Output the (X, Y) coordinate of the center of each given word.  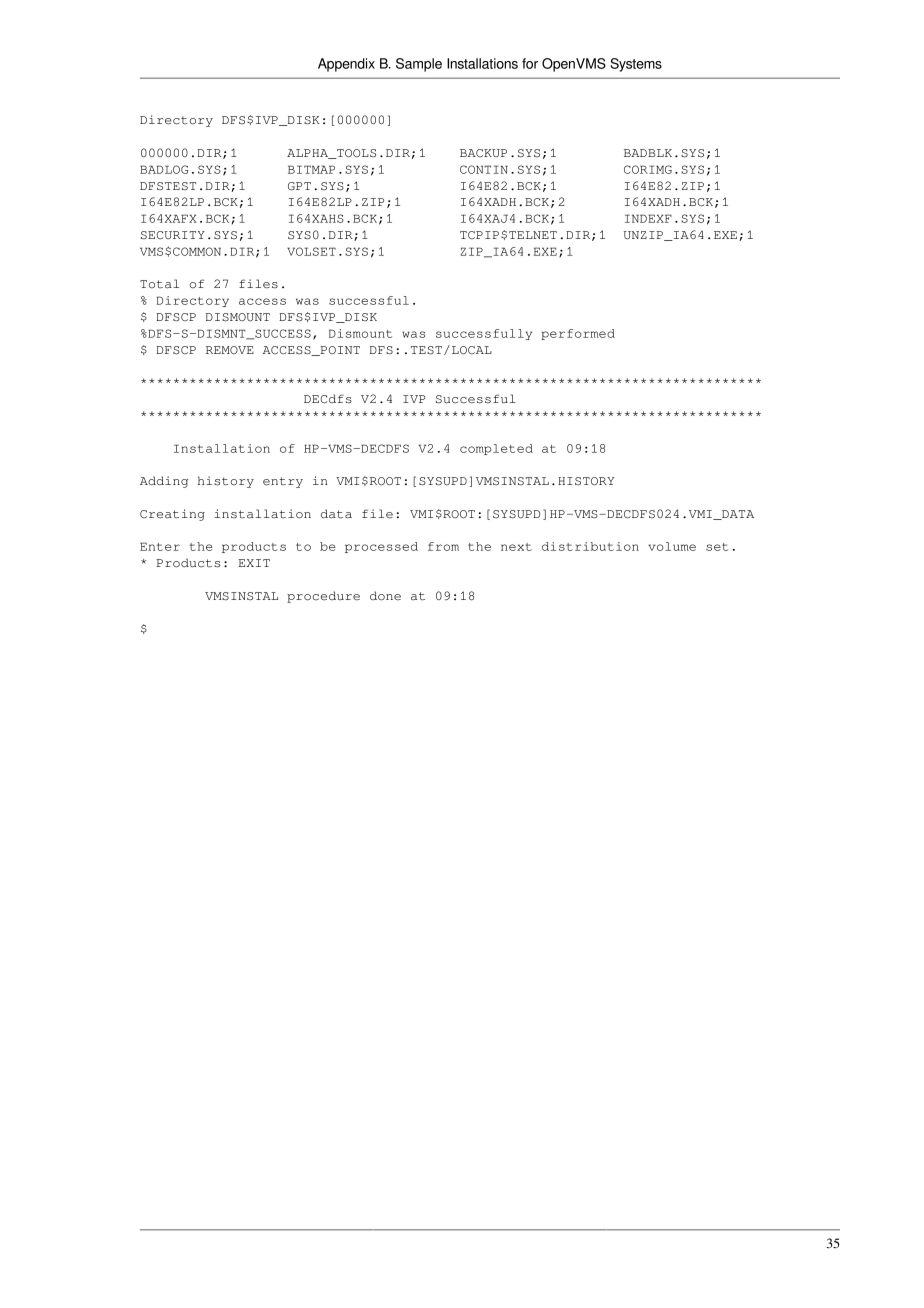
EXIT (254, 563)
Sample (419, 65)
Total (159, 284)
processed (381, 547)
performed (578, 334)
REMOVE (230, 350)
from (443, 546)
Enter (160, 546)
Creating (172, 515)
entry (283, 482)
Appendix (346, 65)
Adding (164, 482)
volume (672, 546)
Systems (636, 65)
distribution (590, 546)
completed (496, 449)
